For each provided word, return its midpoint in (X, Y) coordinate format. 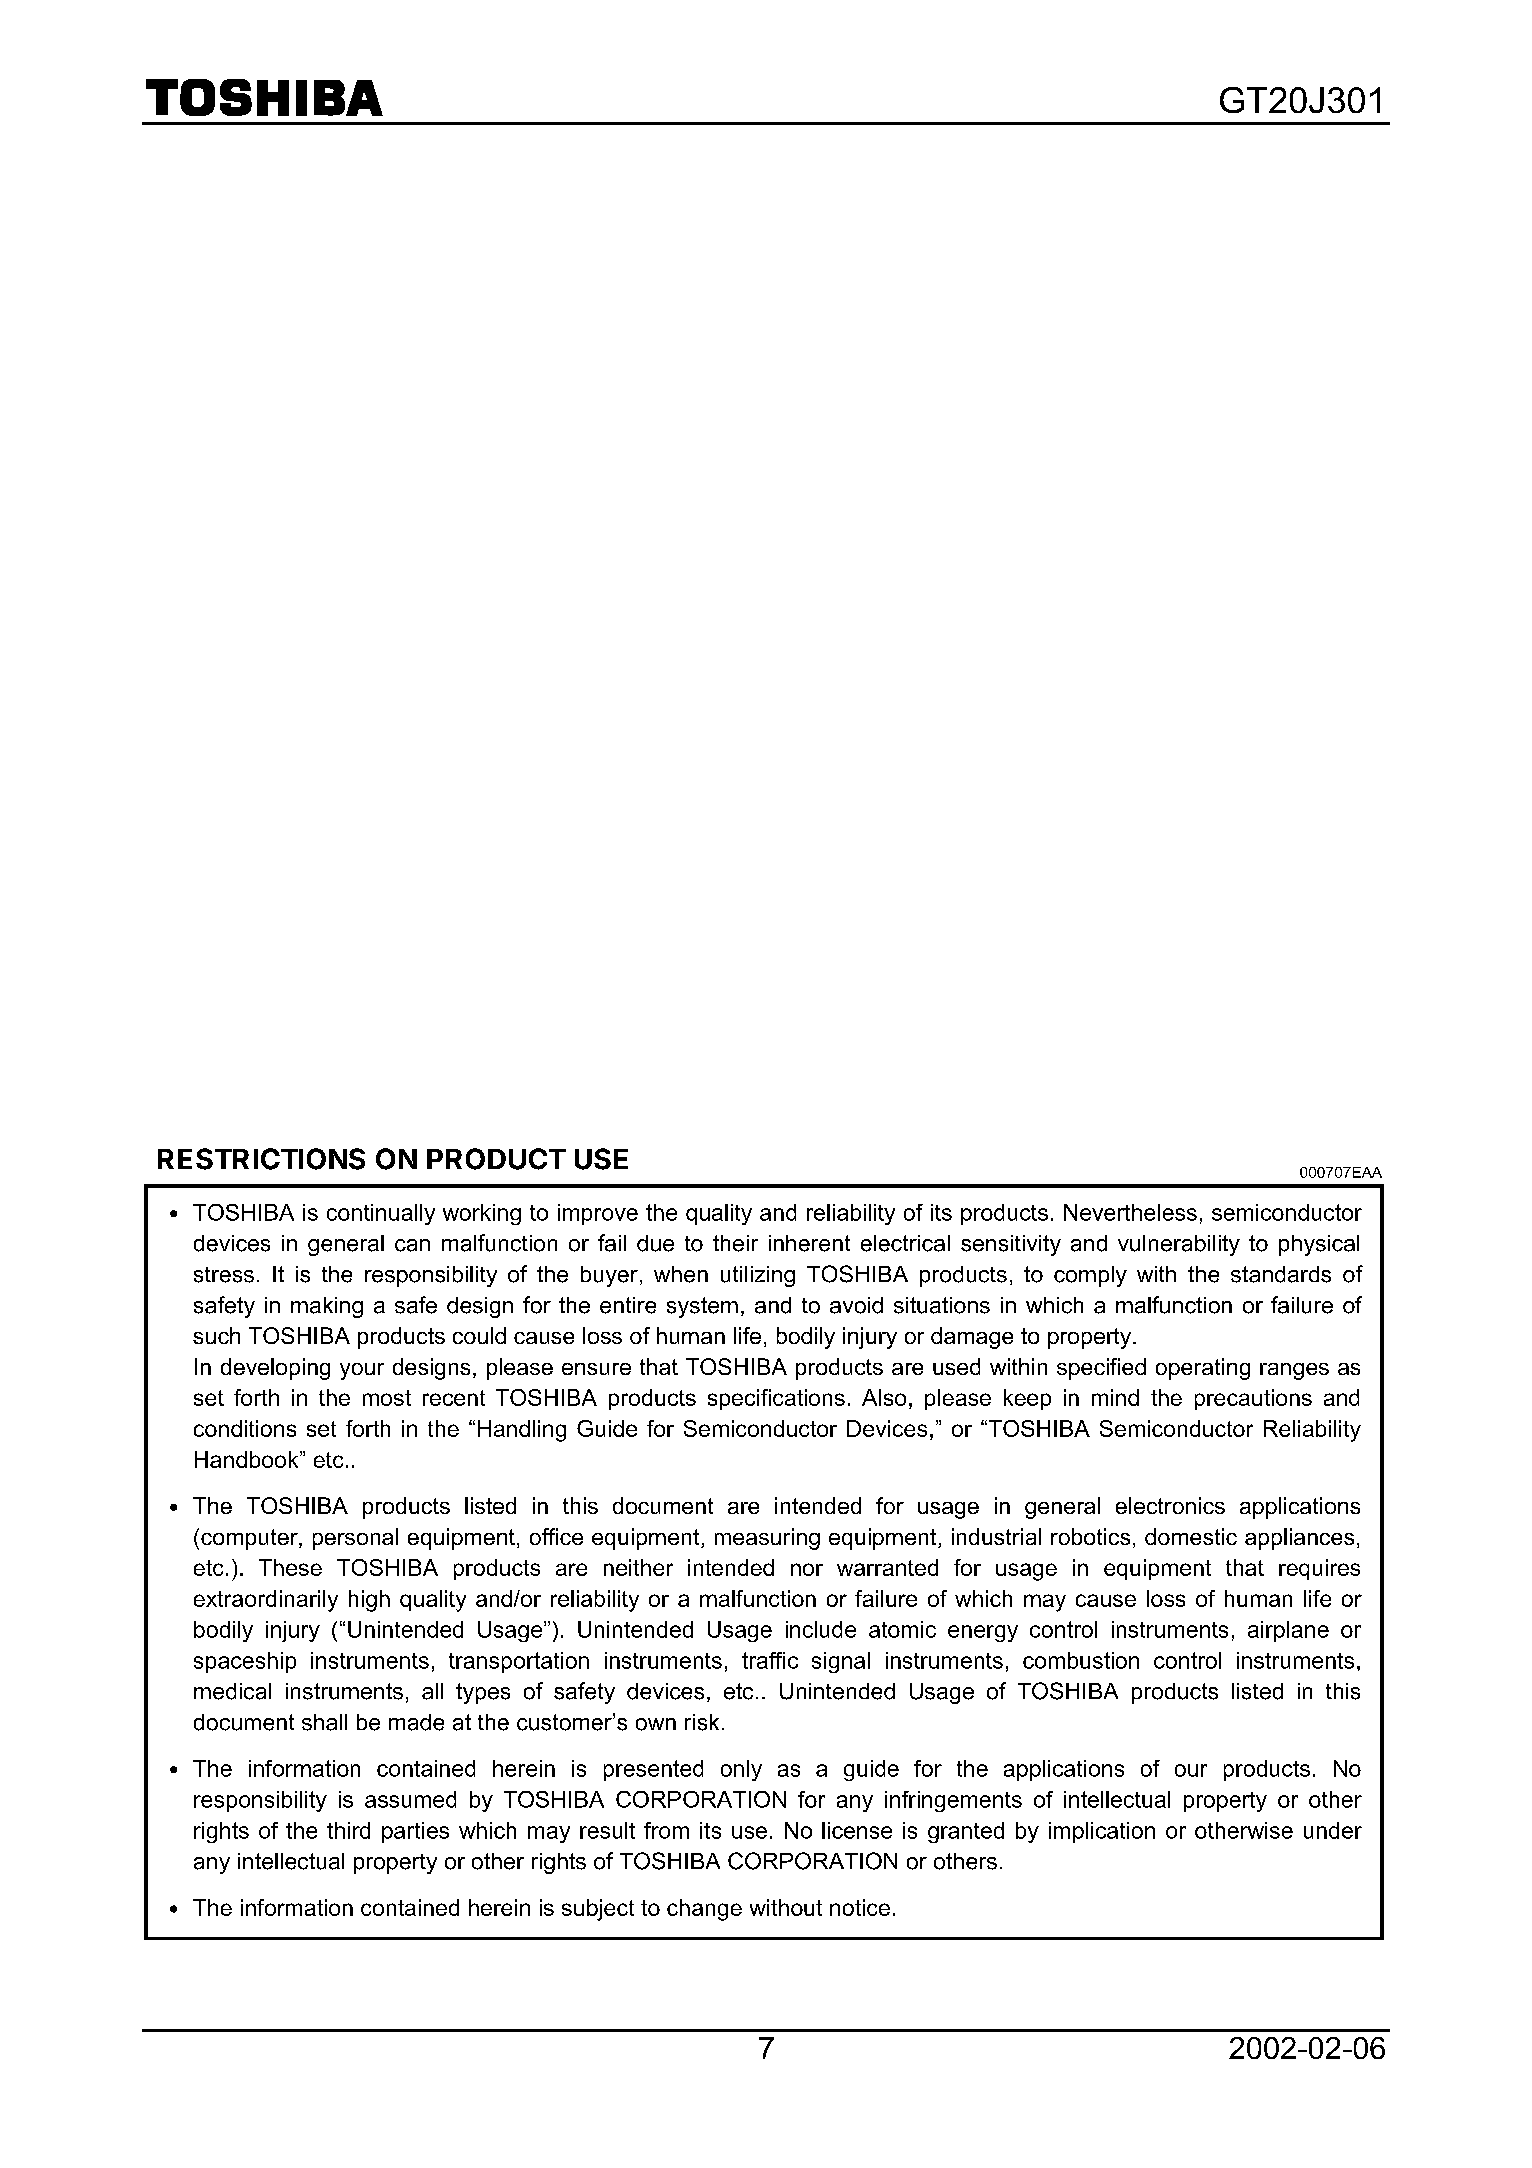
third (348, 1830)
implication (1102, 1832)
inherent (809, 1243)
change (704, 1910)
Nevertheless (1130, 1212)
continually (381, 1214)
